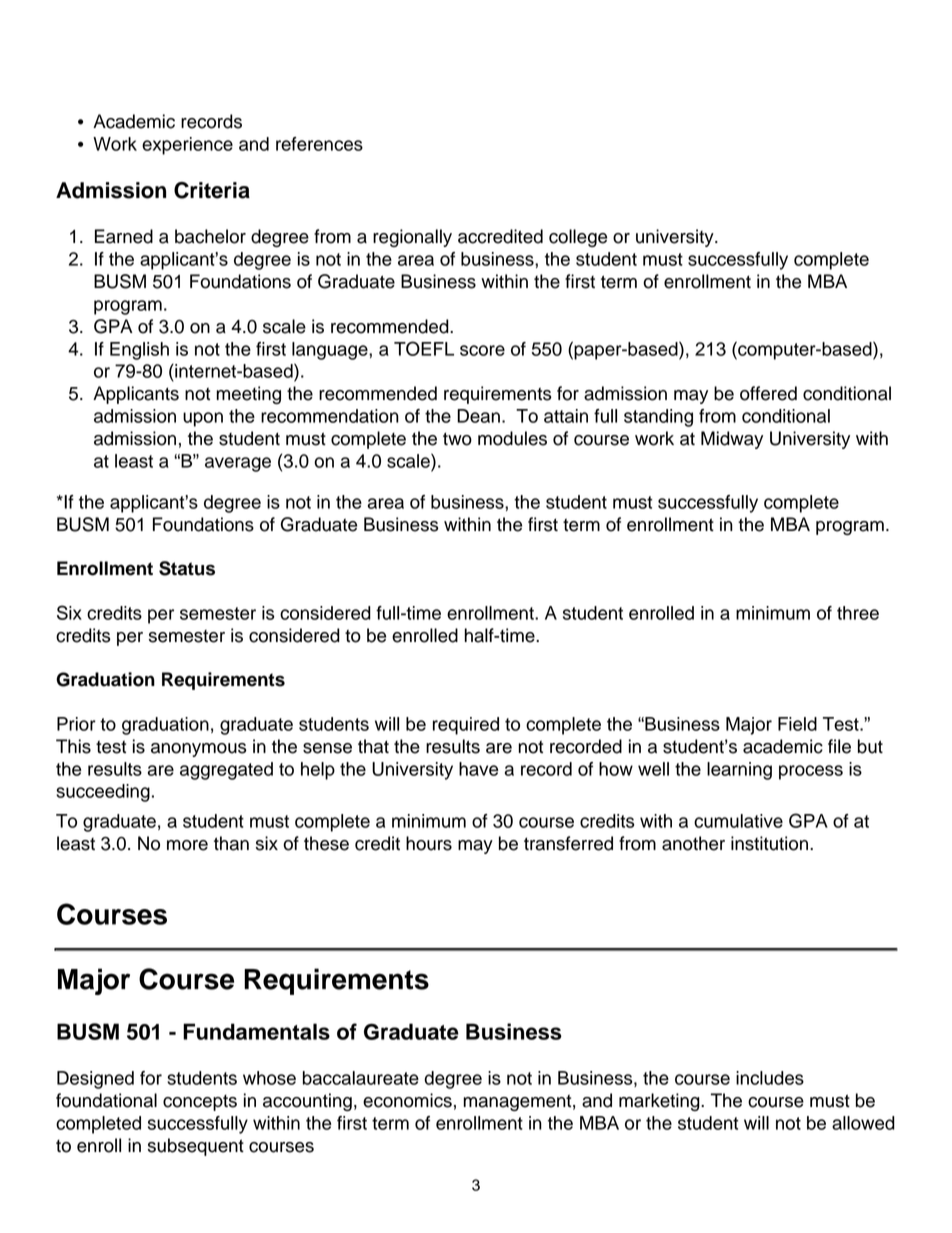  I want to click on includes, so click(770, 1078).
